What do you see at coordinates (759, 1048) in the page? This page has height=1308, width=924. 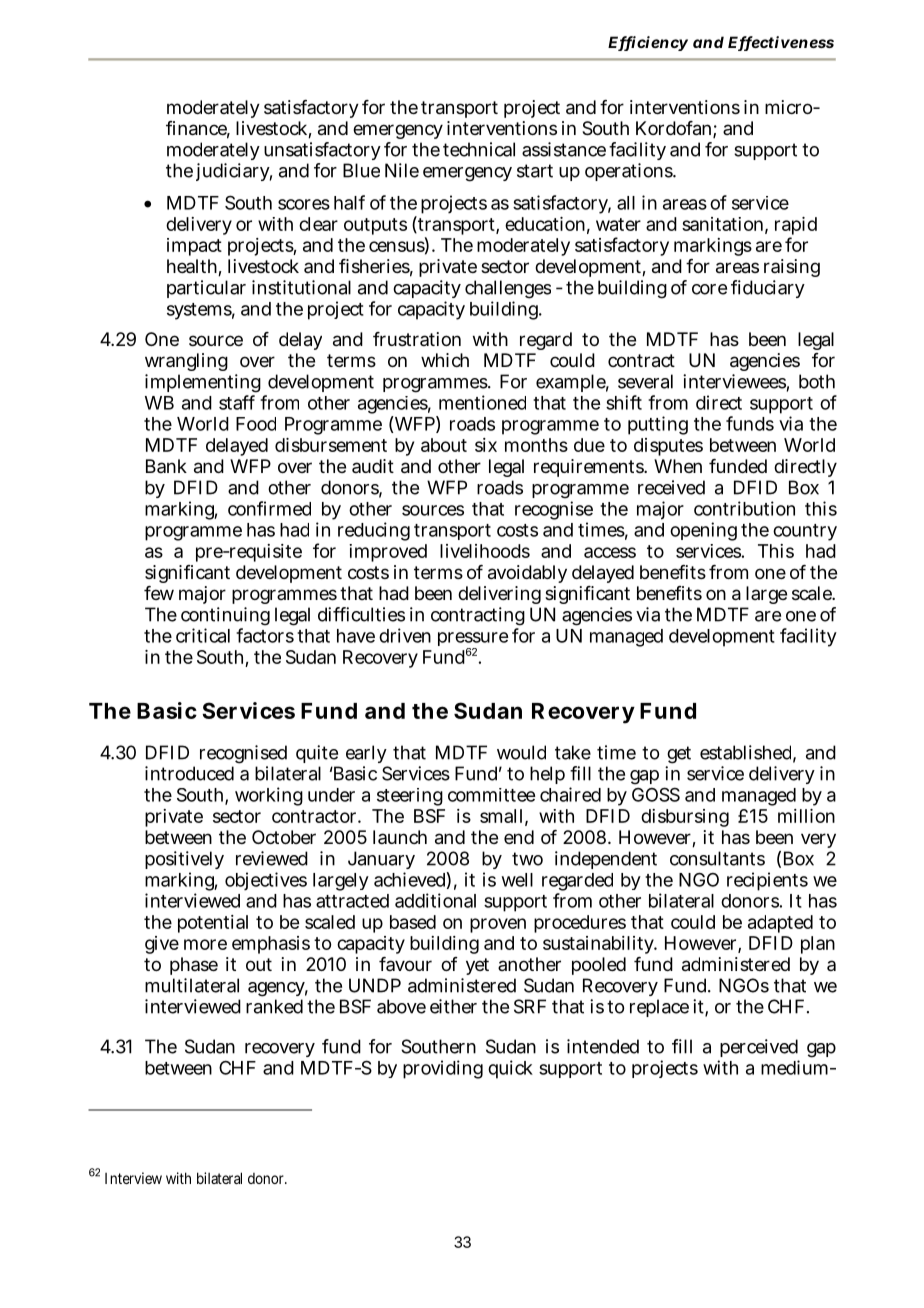 I see `perceived` at bounding box center [759, 1048].
